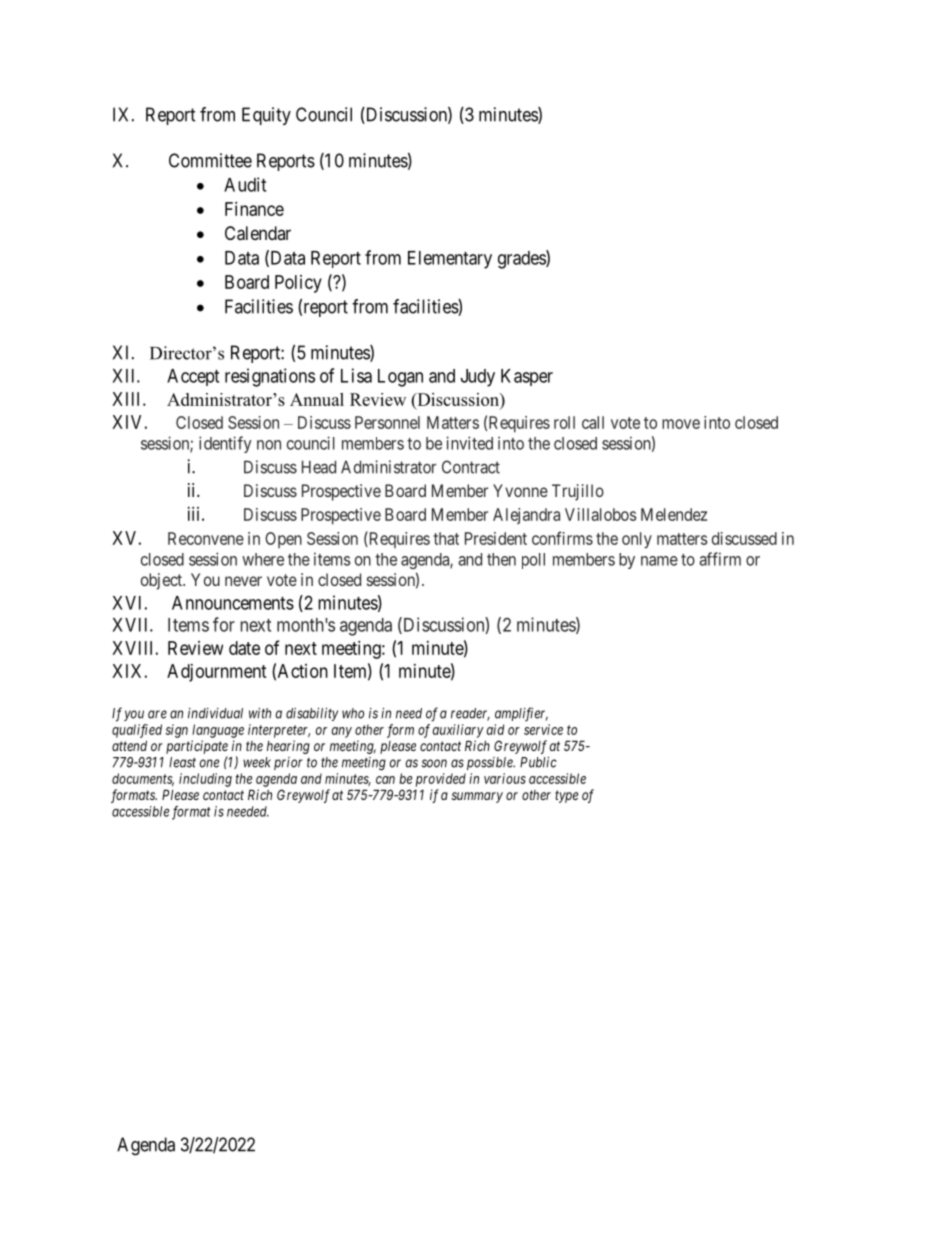  I want to click on Logan, so click(400, 378).
